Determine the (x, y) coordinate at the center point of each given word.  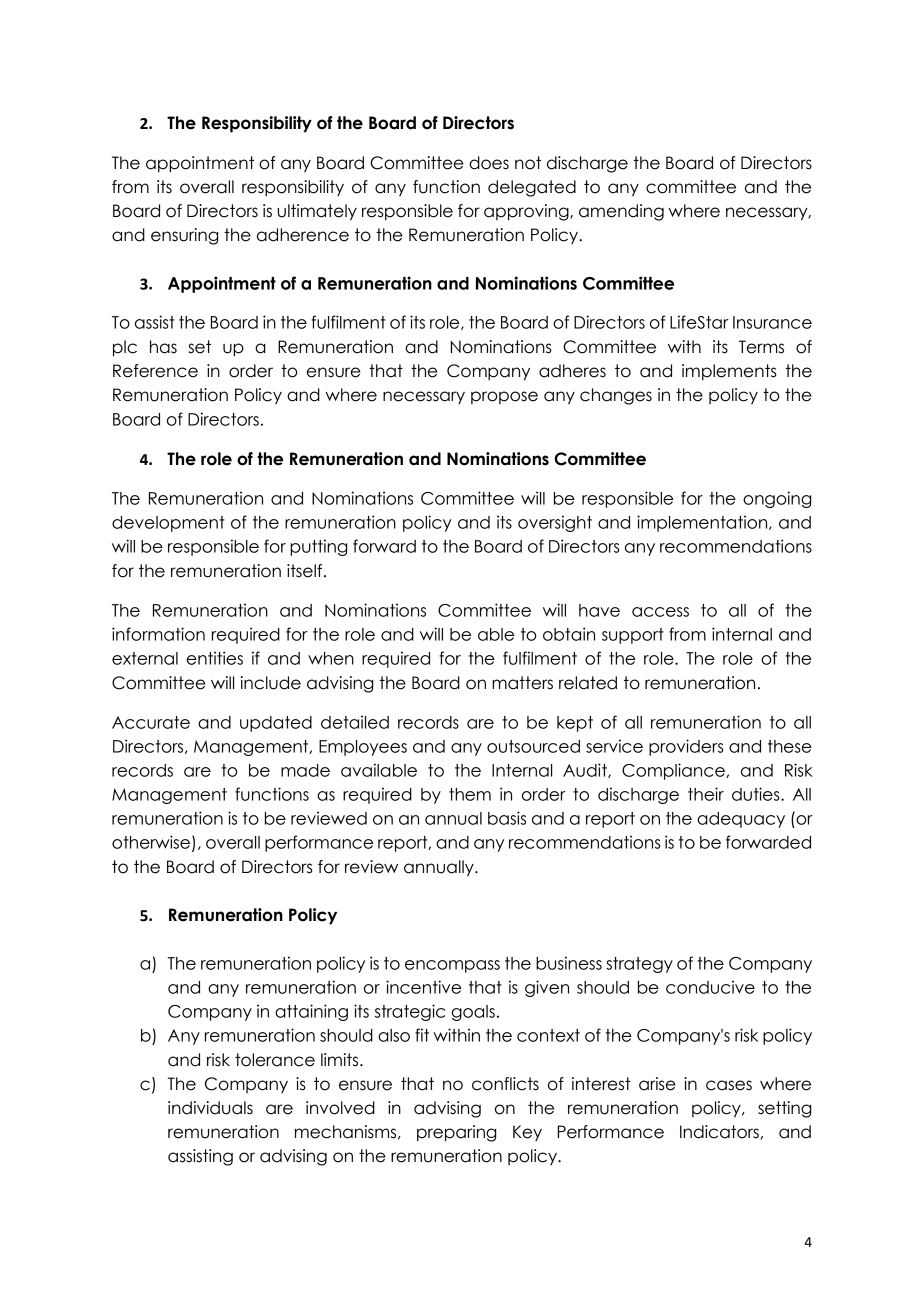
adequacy (741, 820)
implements (729, 372)
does (489, 163)
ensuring (184, 236)
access (660, 612)
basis (507, 818)
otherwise (151, 842)
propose (504, 397)
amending (621, 212)
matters (522, 683)
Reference (155, 371)
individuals (210, 1108)
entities (215, 658)
